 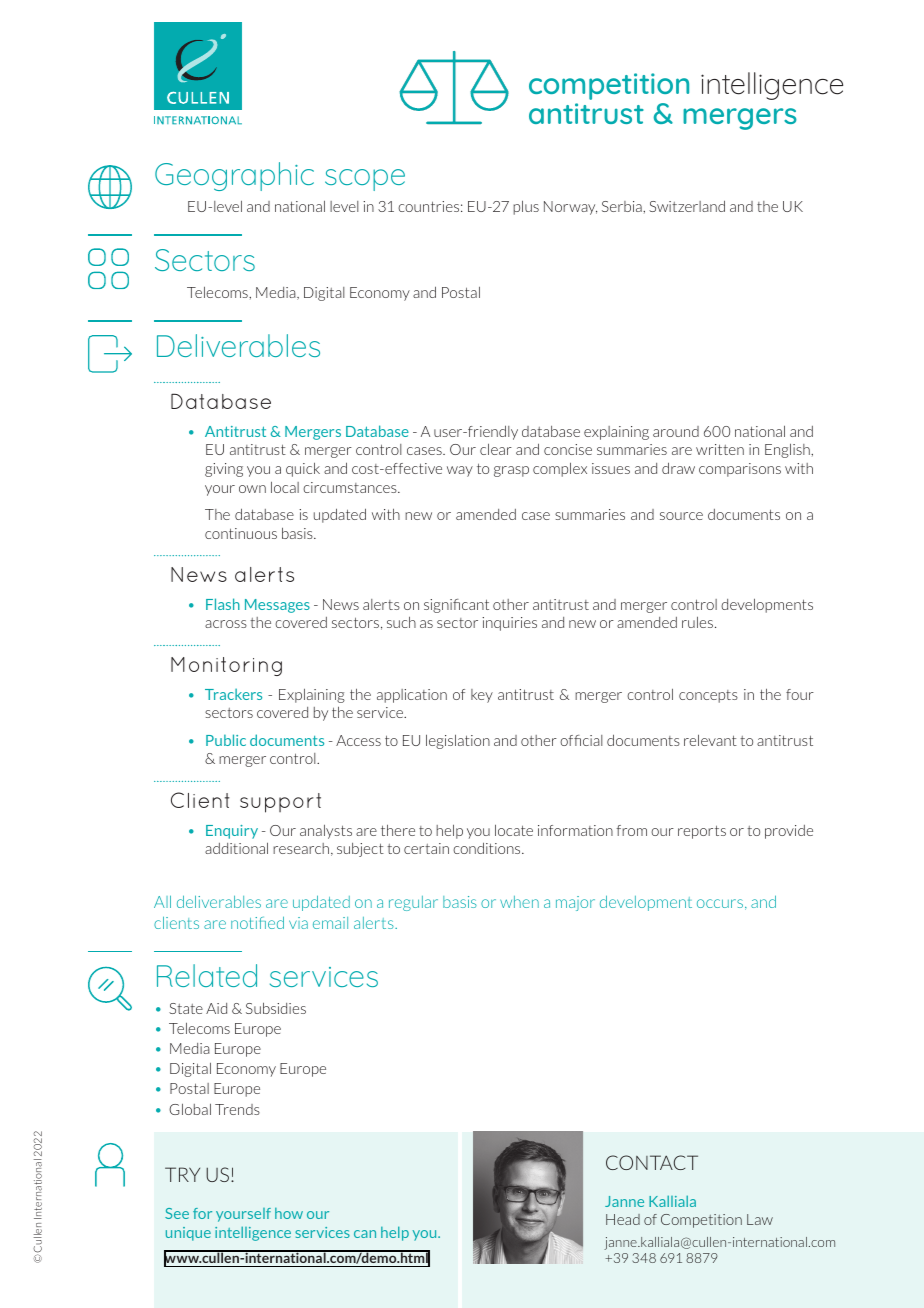 I want to click on Messages, so click(x=277, y=606).
